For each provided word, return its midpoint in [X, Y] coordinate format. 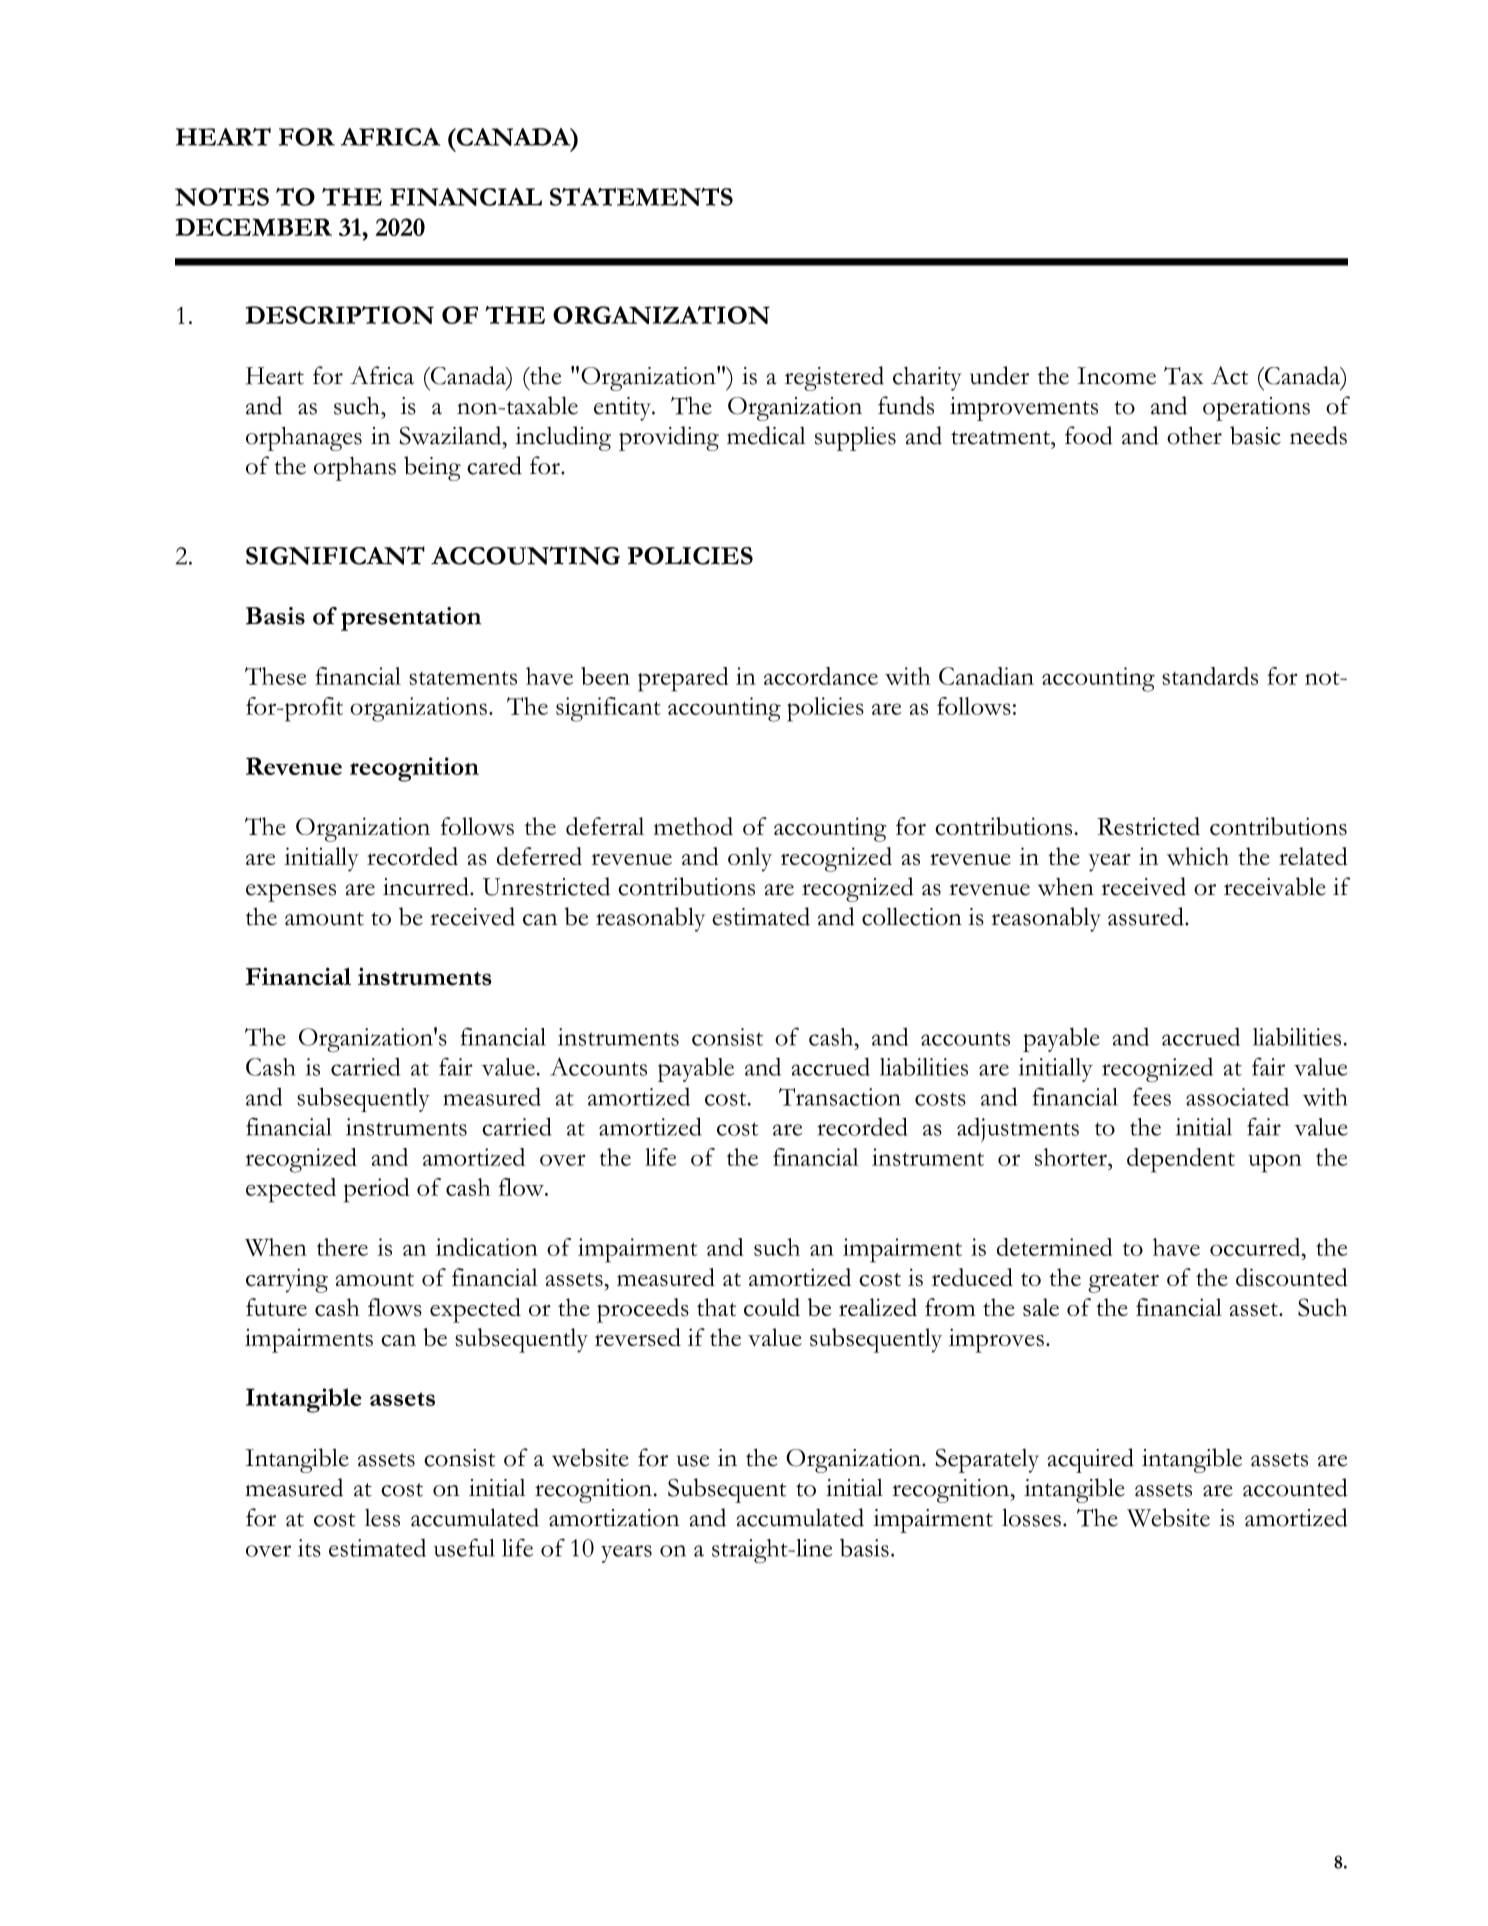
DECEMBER [254, 227]
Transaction [840, 1097]
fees [1152, 1096]
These [275, 676]
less [382, 1518]
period [377, 1190]
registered [834, 378]
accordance [821, 676]
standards [1210, 676]
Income [1116, 376]
